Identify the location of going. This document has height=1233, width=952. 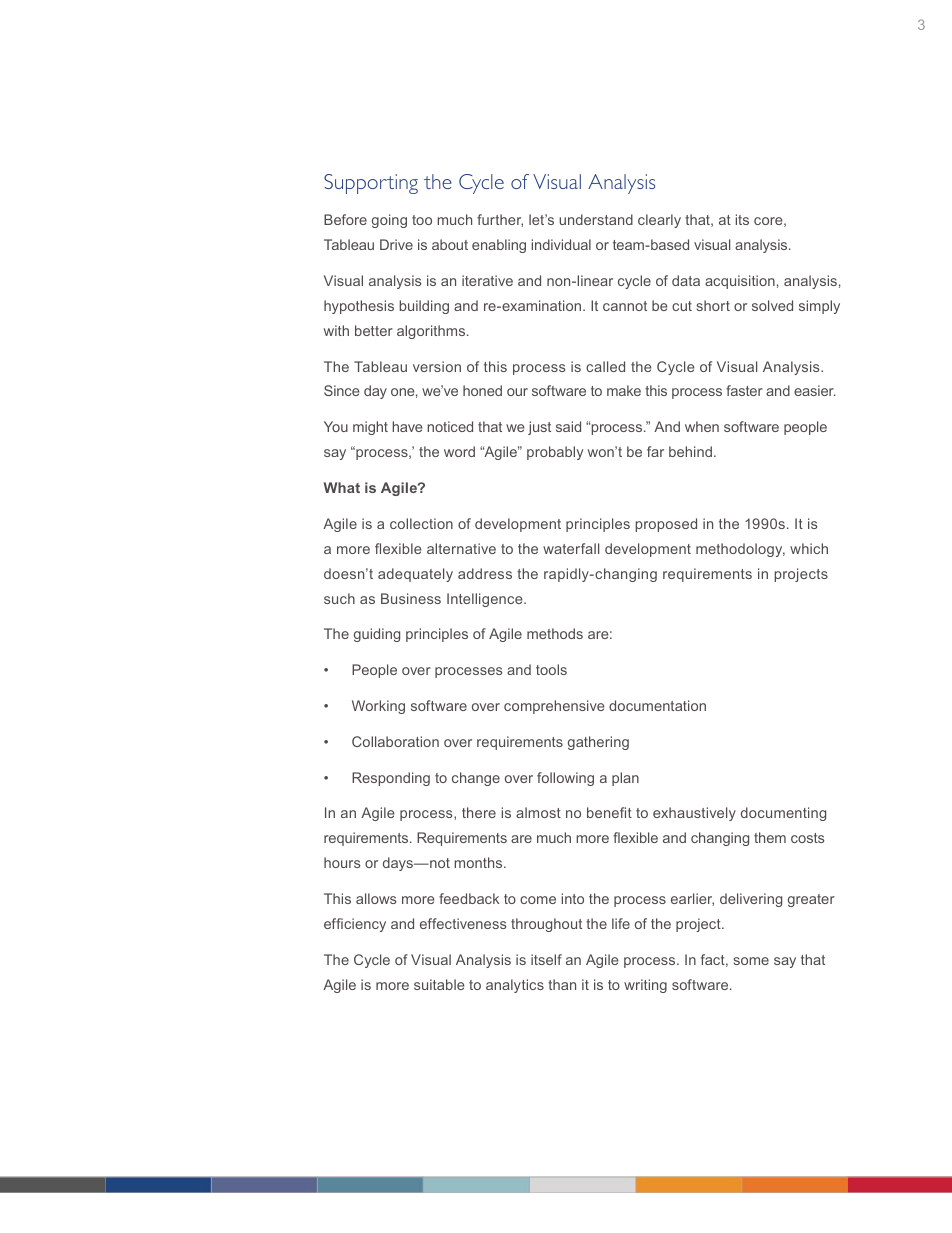
(389, 221).
